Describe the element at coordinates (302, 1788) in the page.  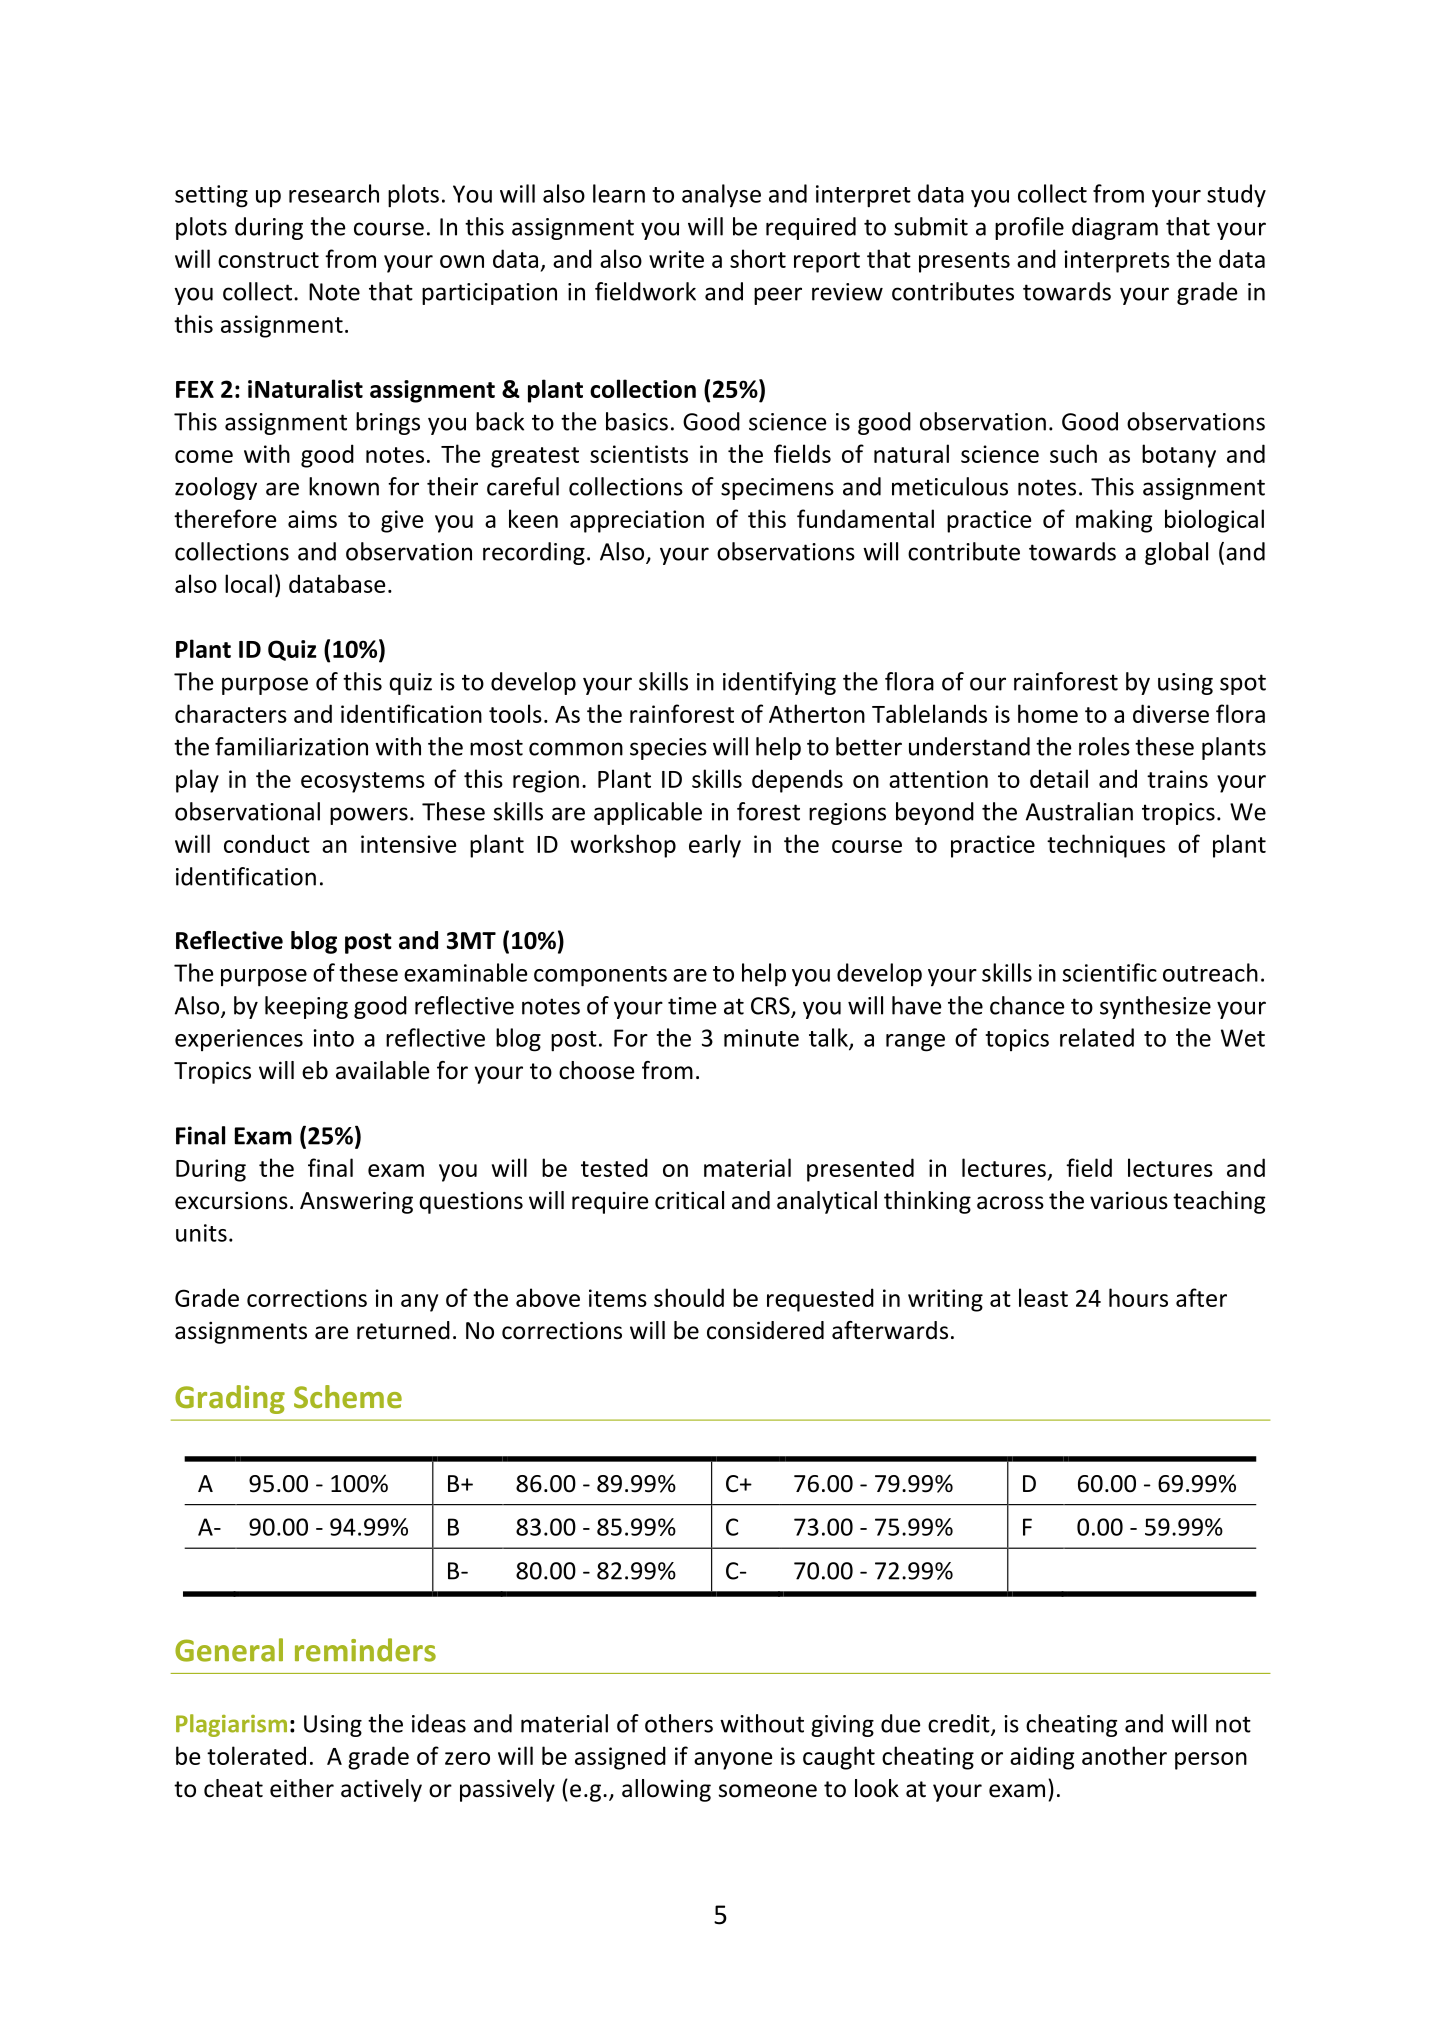
I see `either` at that location.
